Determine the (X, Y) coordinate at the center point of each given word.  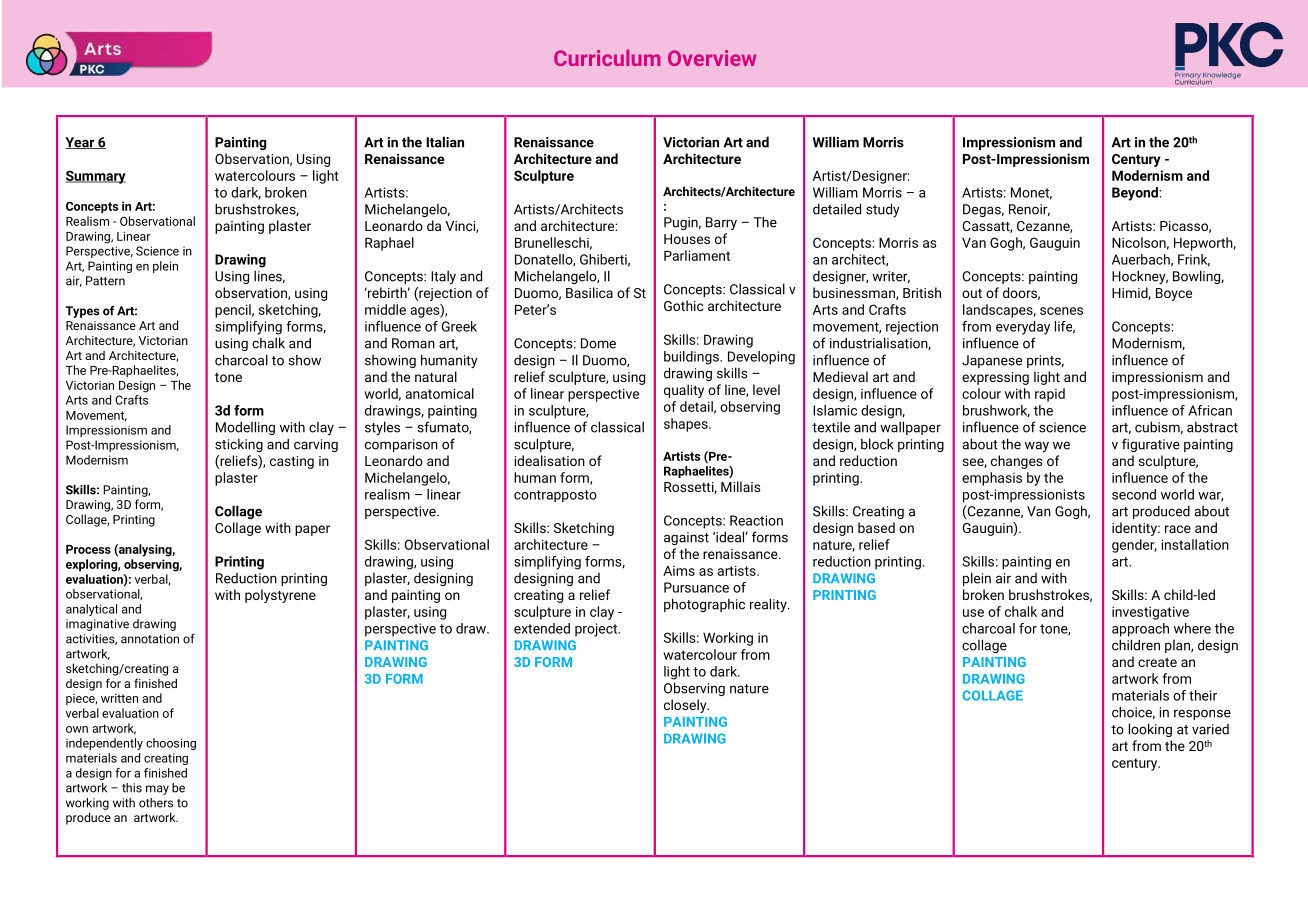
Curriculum (607, 58)
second (1134, 494)
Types (82, 312)
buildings (692, 358)
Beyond (1135, 194)
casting (292, 462)
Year (81, 143)
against (686, 538)
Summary (95, 177)
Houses (687, 239)
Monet (1031, 193)
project (597, 630)
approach (1140, 630)
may (157, 790)
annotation (150, 639)
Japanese (992, 361)
